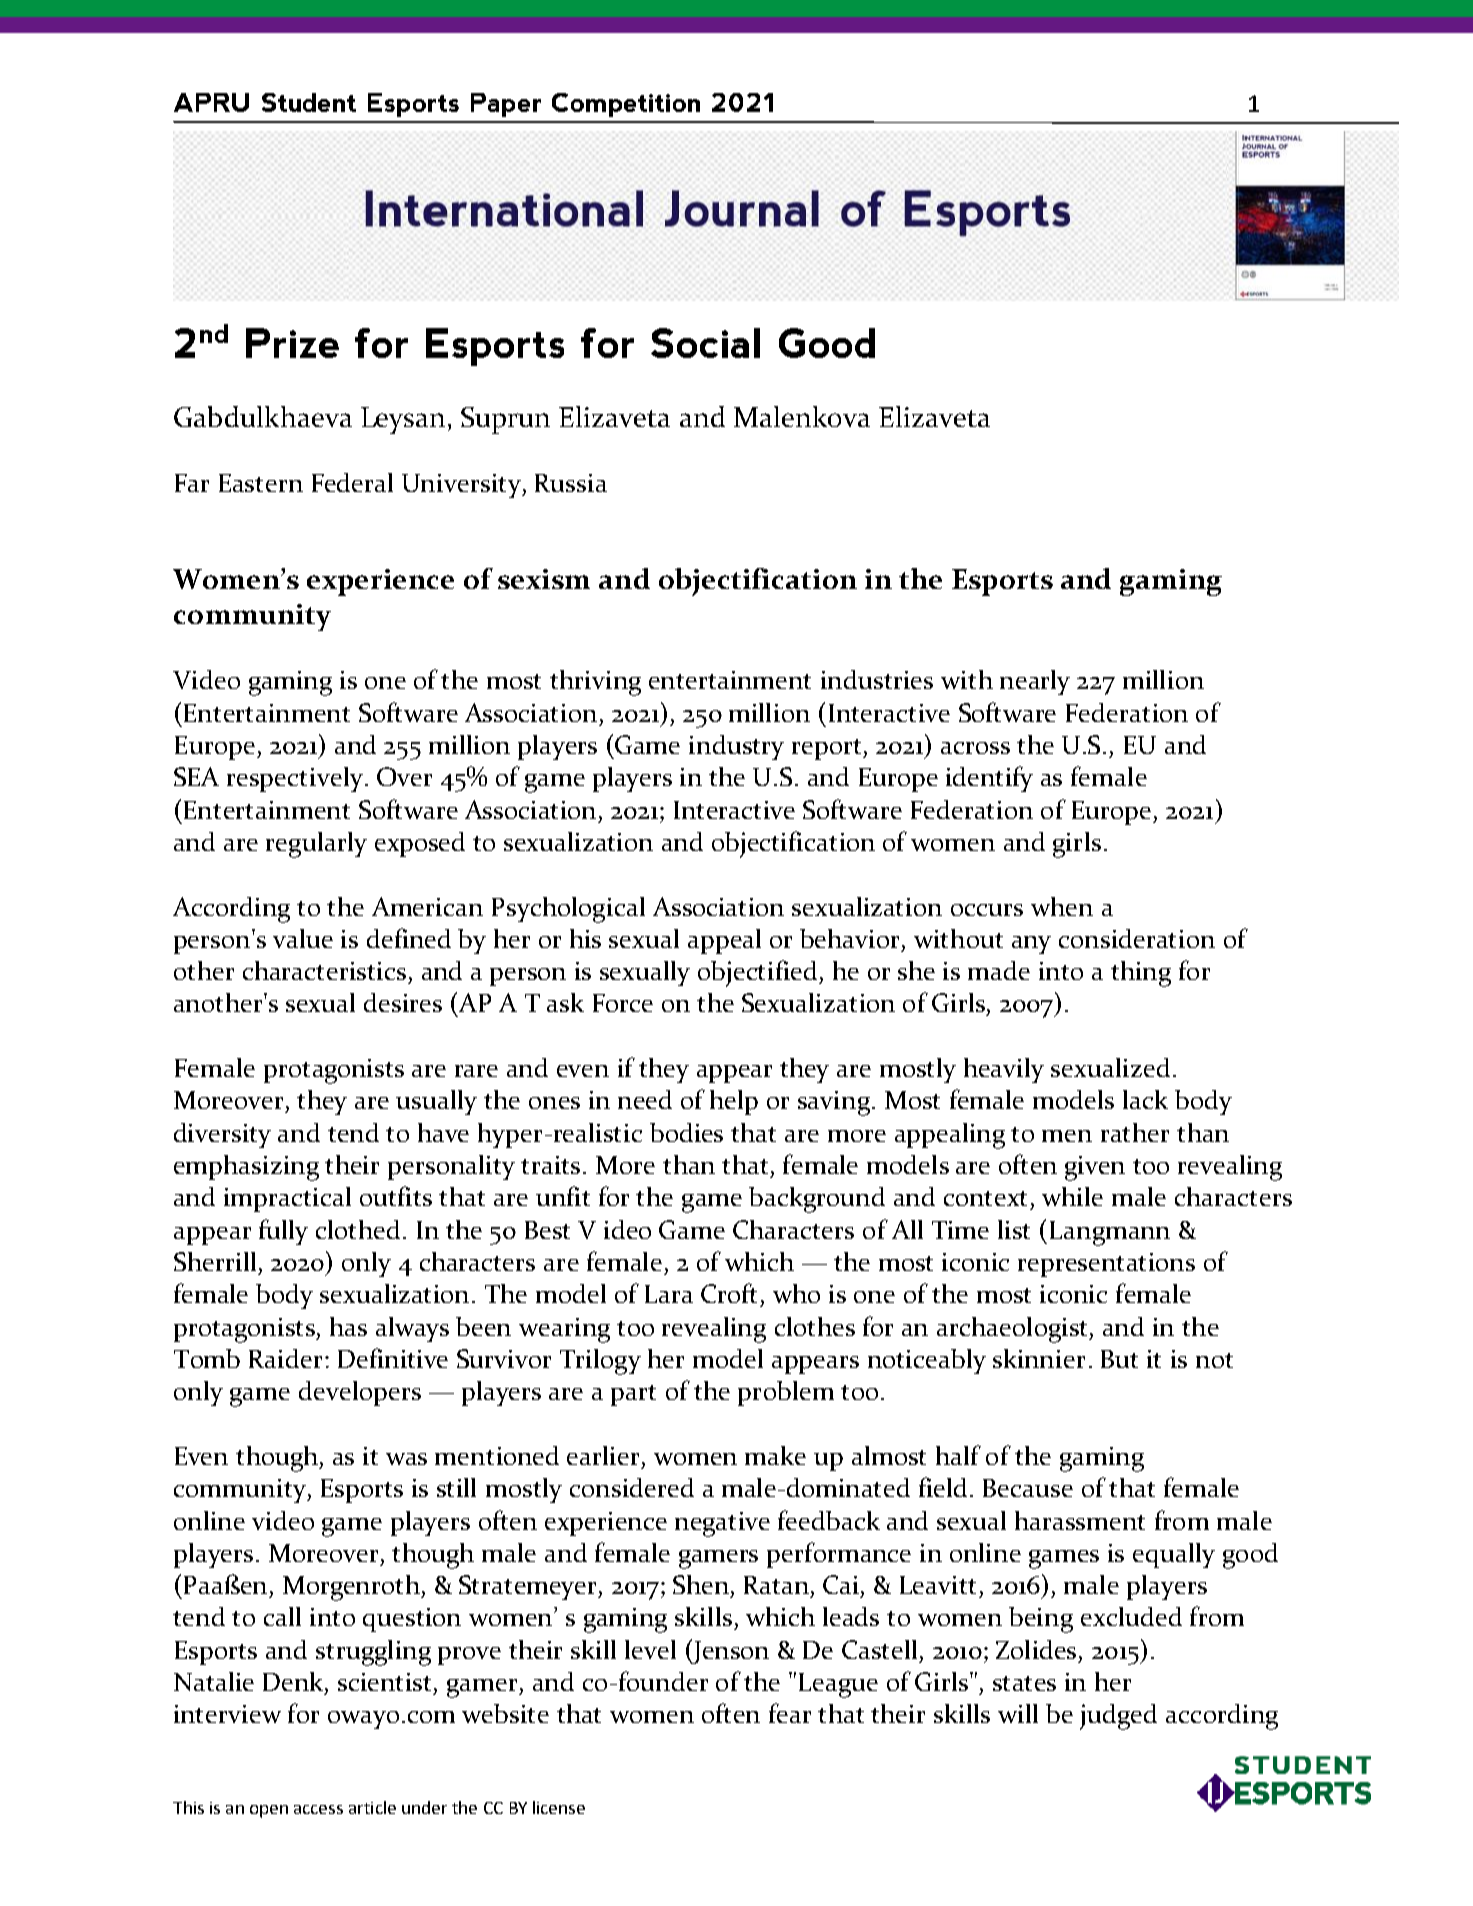  Describe the element at coordinates (1031, 945) in the page. I see `any` at that location.
